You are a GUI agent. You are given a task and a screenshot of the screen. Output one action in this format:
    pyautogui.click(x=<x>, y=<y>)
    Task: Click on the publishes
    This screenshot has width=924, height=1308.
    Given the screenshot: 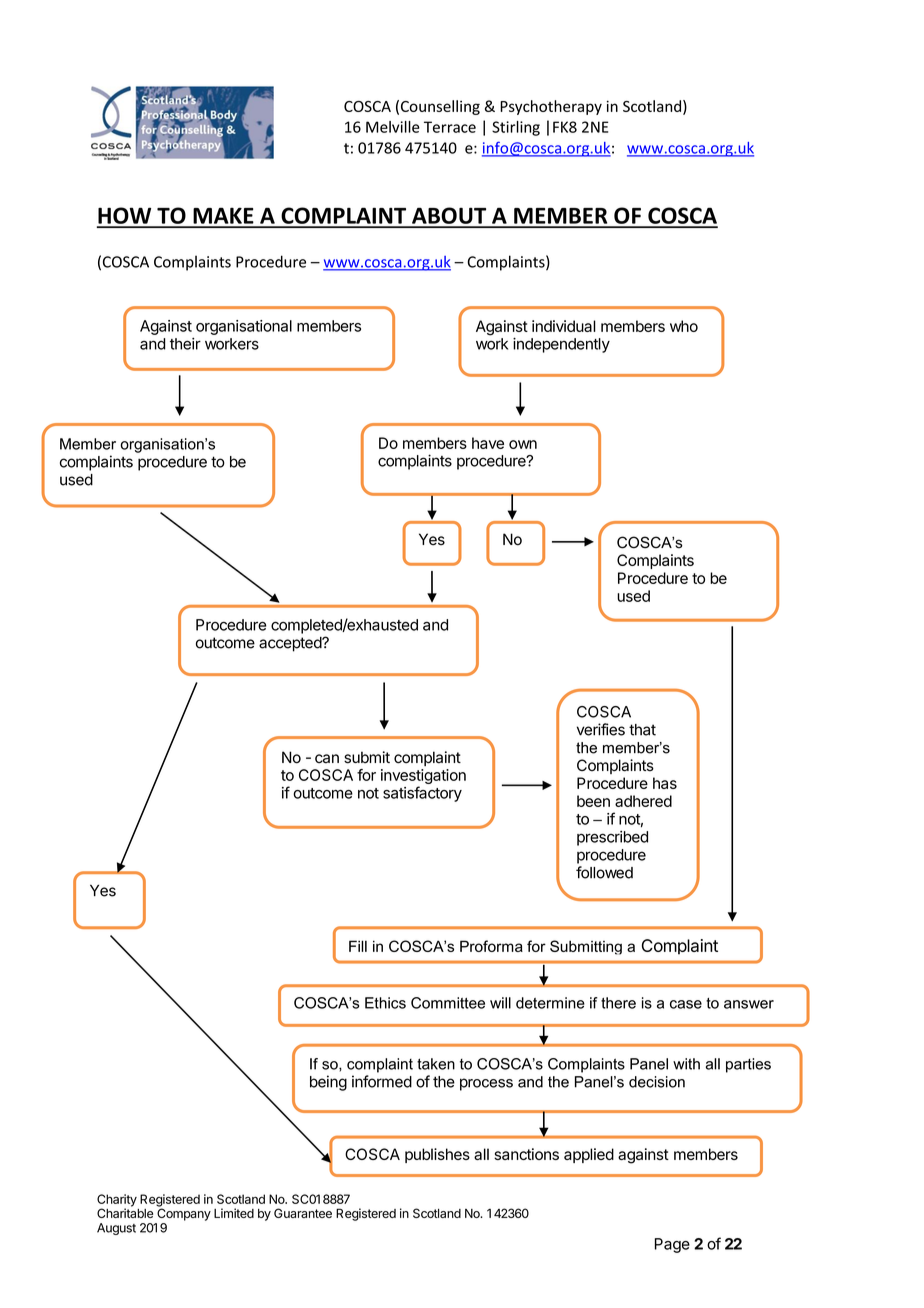 What is the action you would take?
    pyautogui.click(x=437, y=1155)
